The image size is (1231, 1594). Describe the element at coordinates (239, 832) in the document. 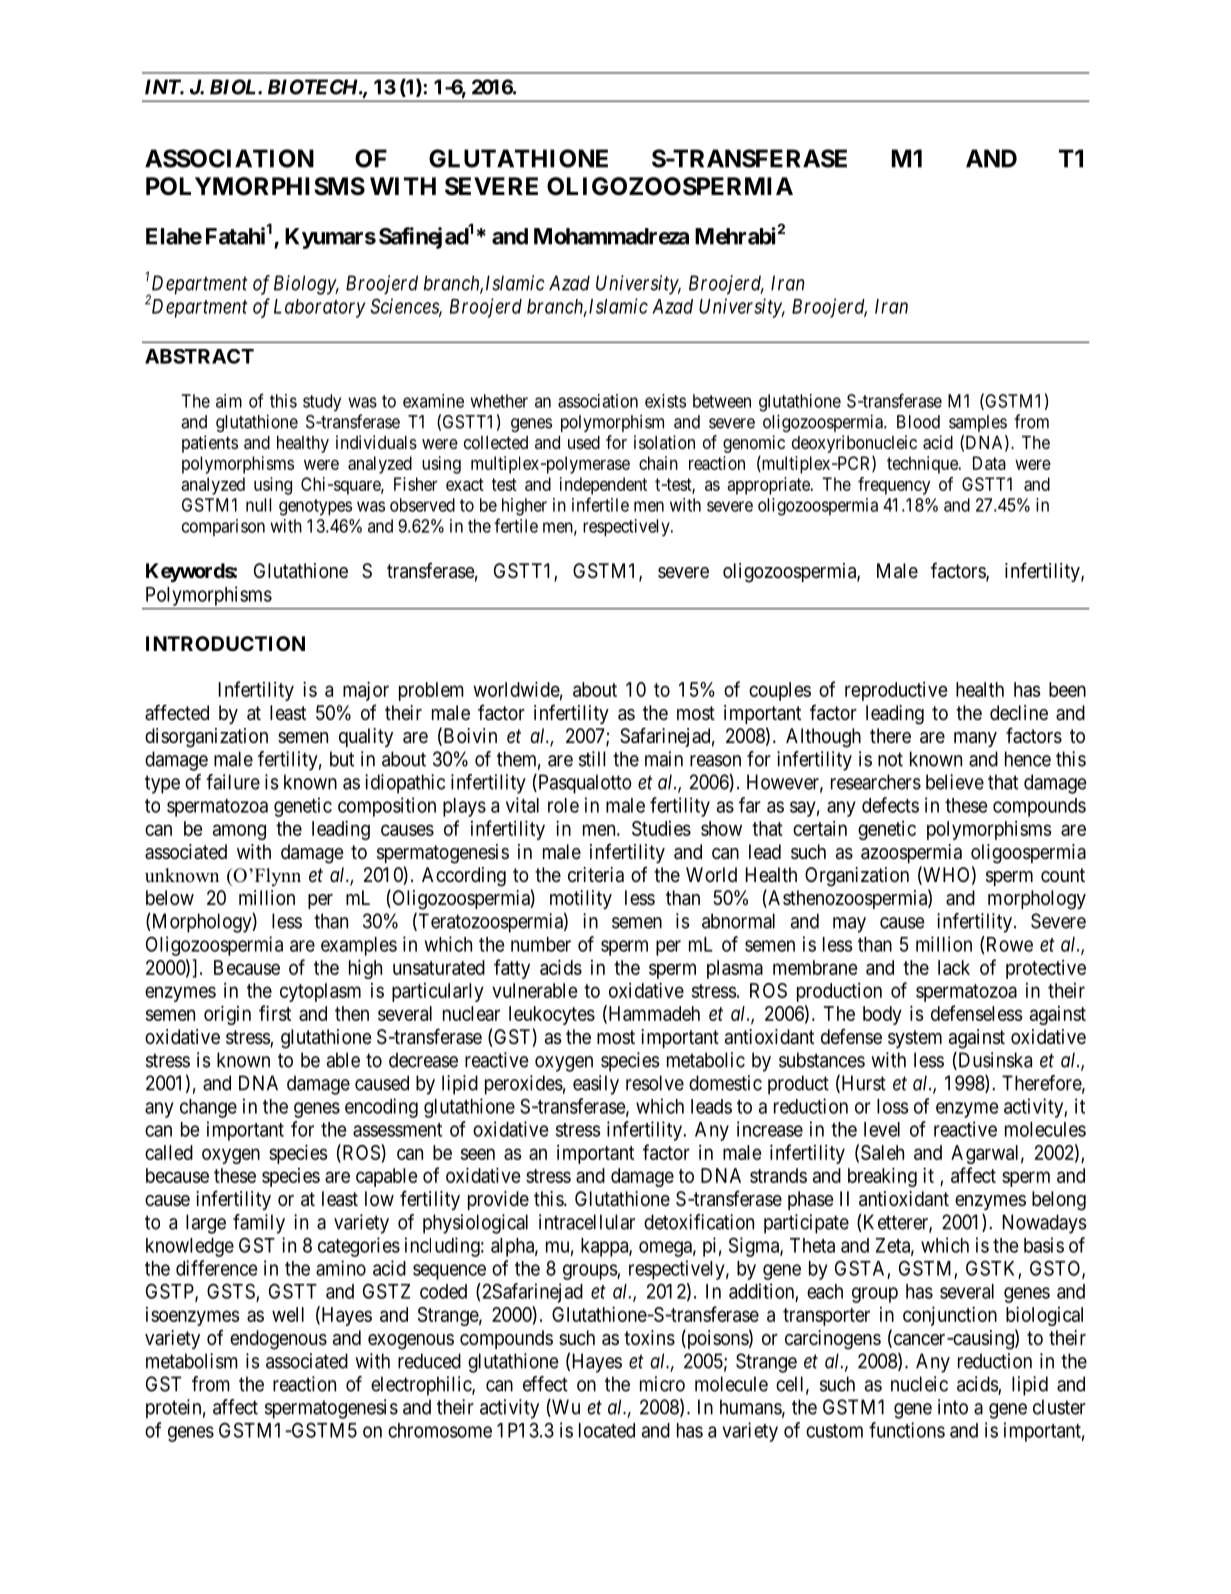

I see `among` at that location.
